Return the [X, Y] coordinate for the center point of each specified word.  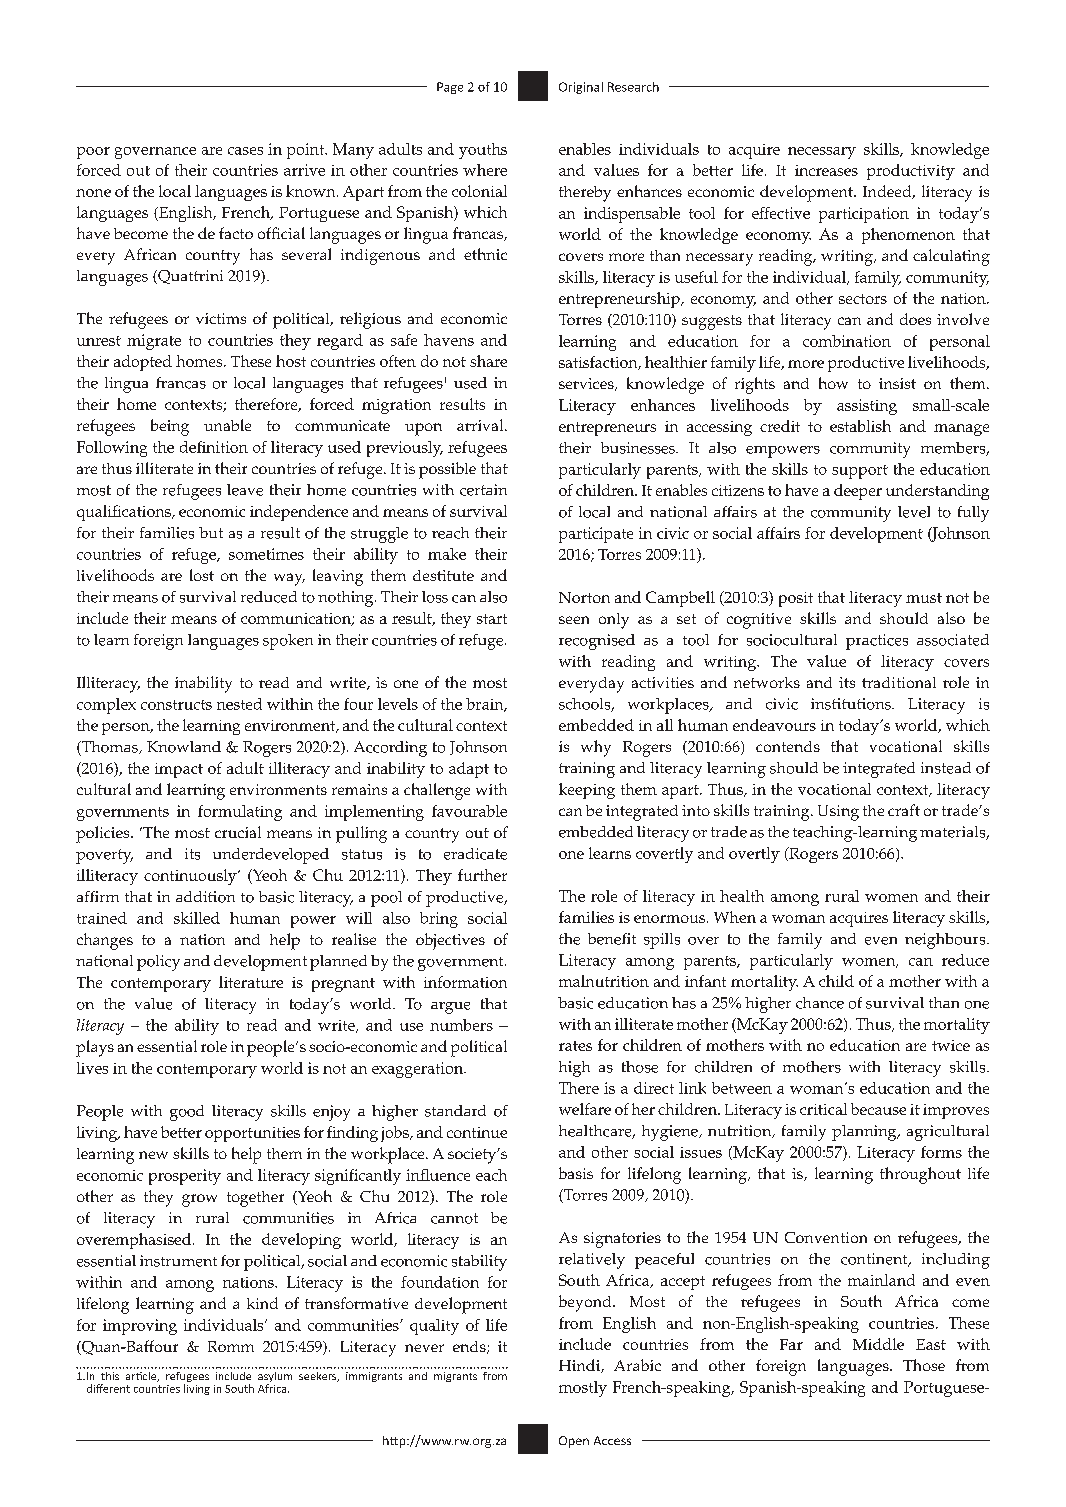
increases [826, 170]
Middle [878, 1344]
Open [574, 1442]
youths [483, 151]
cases [245, 151]
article [142, 1377]
